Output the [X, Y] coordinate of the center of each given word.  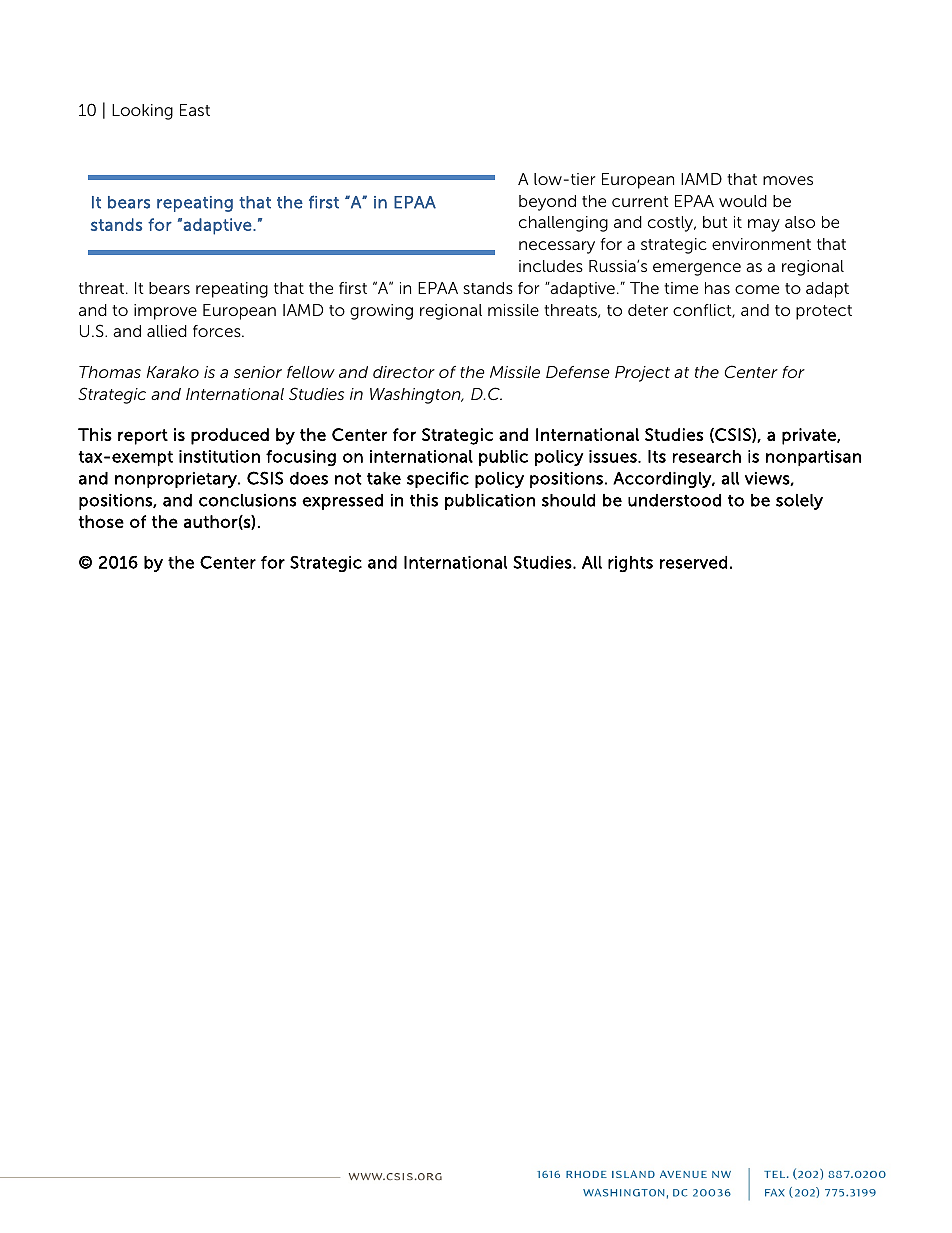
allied [167, 331]
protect [824, 312]
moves [788, 180]
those [101, 521]
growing [381, 312]
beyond [547, 203]
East [195, 110]
